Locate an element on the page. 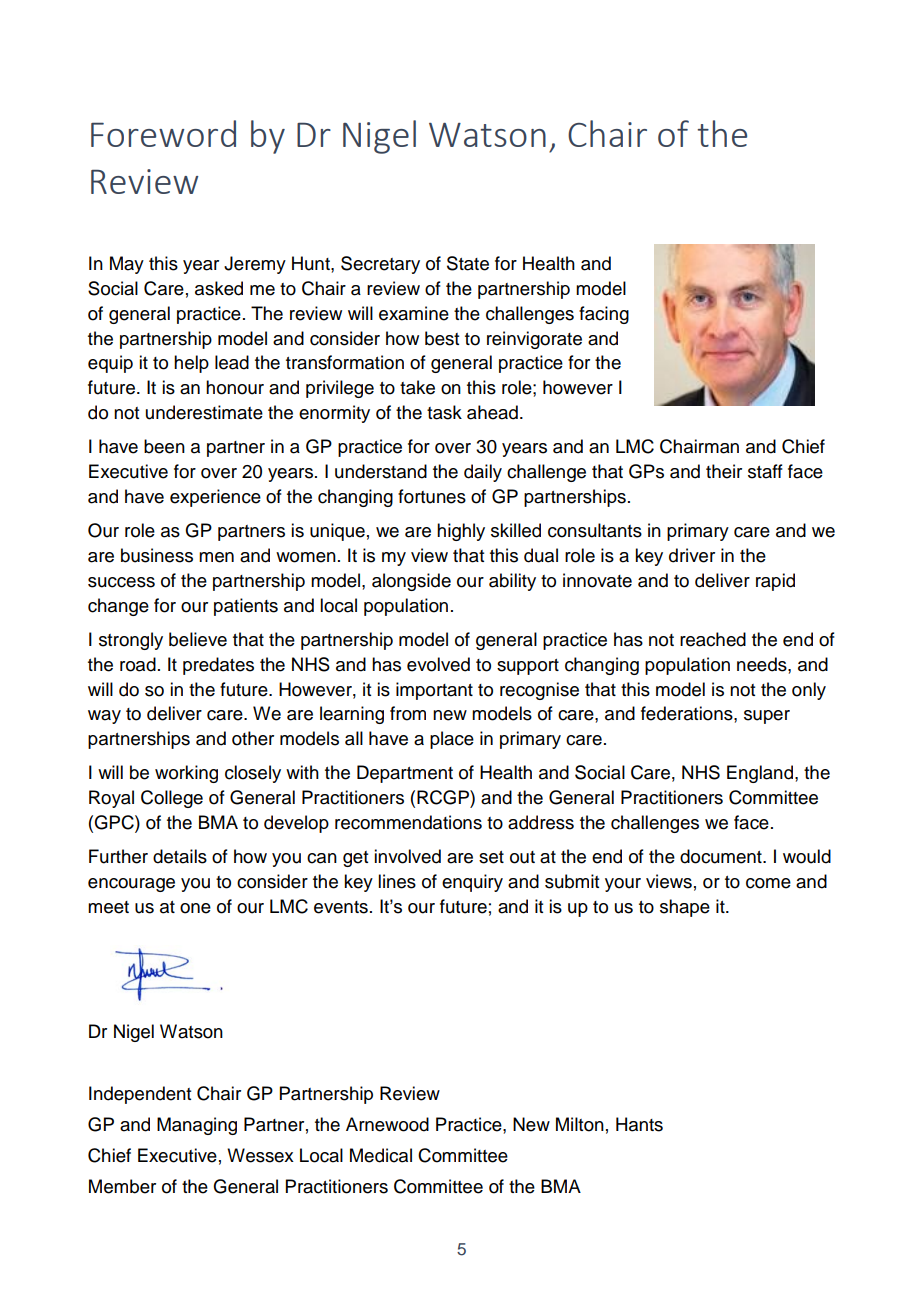  evolved is located at coordinates (438, 664).
